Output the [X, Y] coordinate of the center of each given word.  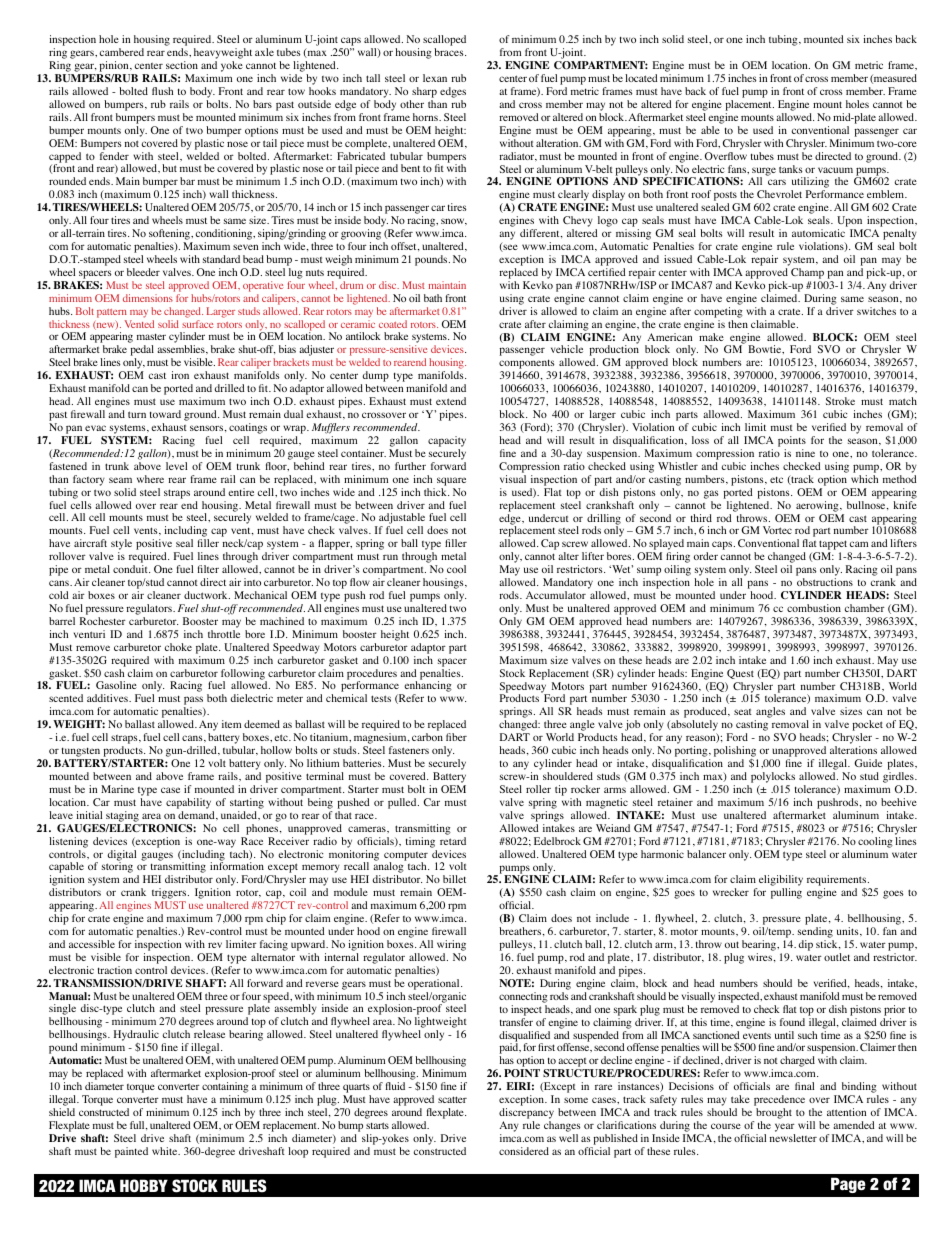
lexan [435, 78]
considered [524, 1151]
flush [162, 91]
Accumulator [556, 595]
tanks [791, 169]
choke [178, 647]
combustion [814, 608]
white [166, 1151]
